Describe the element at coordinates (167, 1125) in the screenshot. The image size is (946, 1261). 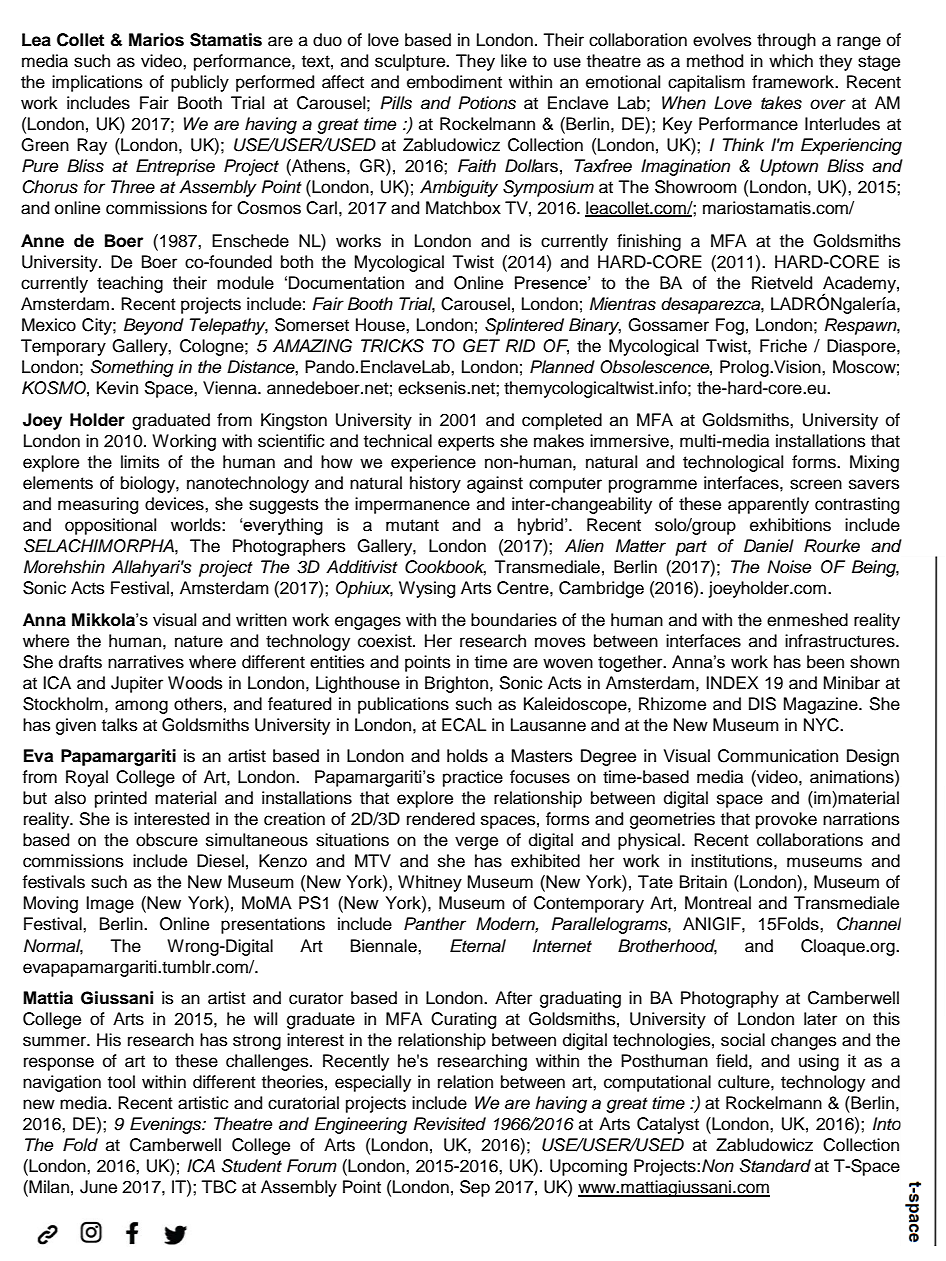
I see `Evenings` at that location.
